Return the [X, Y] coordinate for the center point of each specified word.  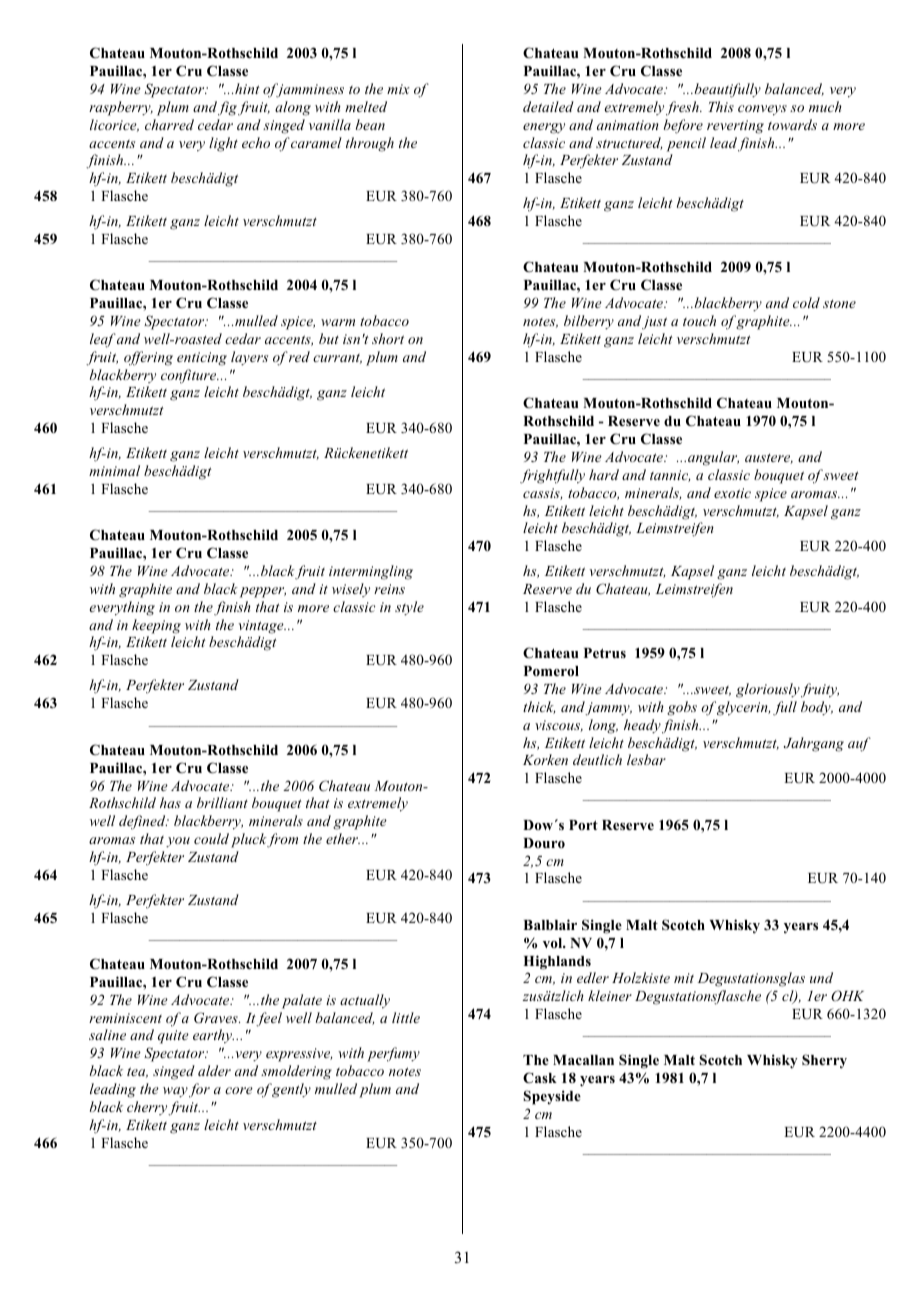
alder [214, 1070]
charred [169, 124]
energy [544, 128]
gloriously [769, 690]
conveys [762, 110]
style [409, 608]
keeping [156, 626]
